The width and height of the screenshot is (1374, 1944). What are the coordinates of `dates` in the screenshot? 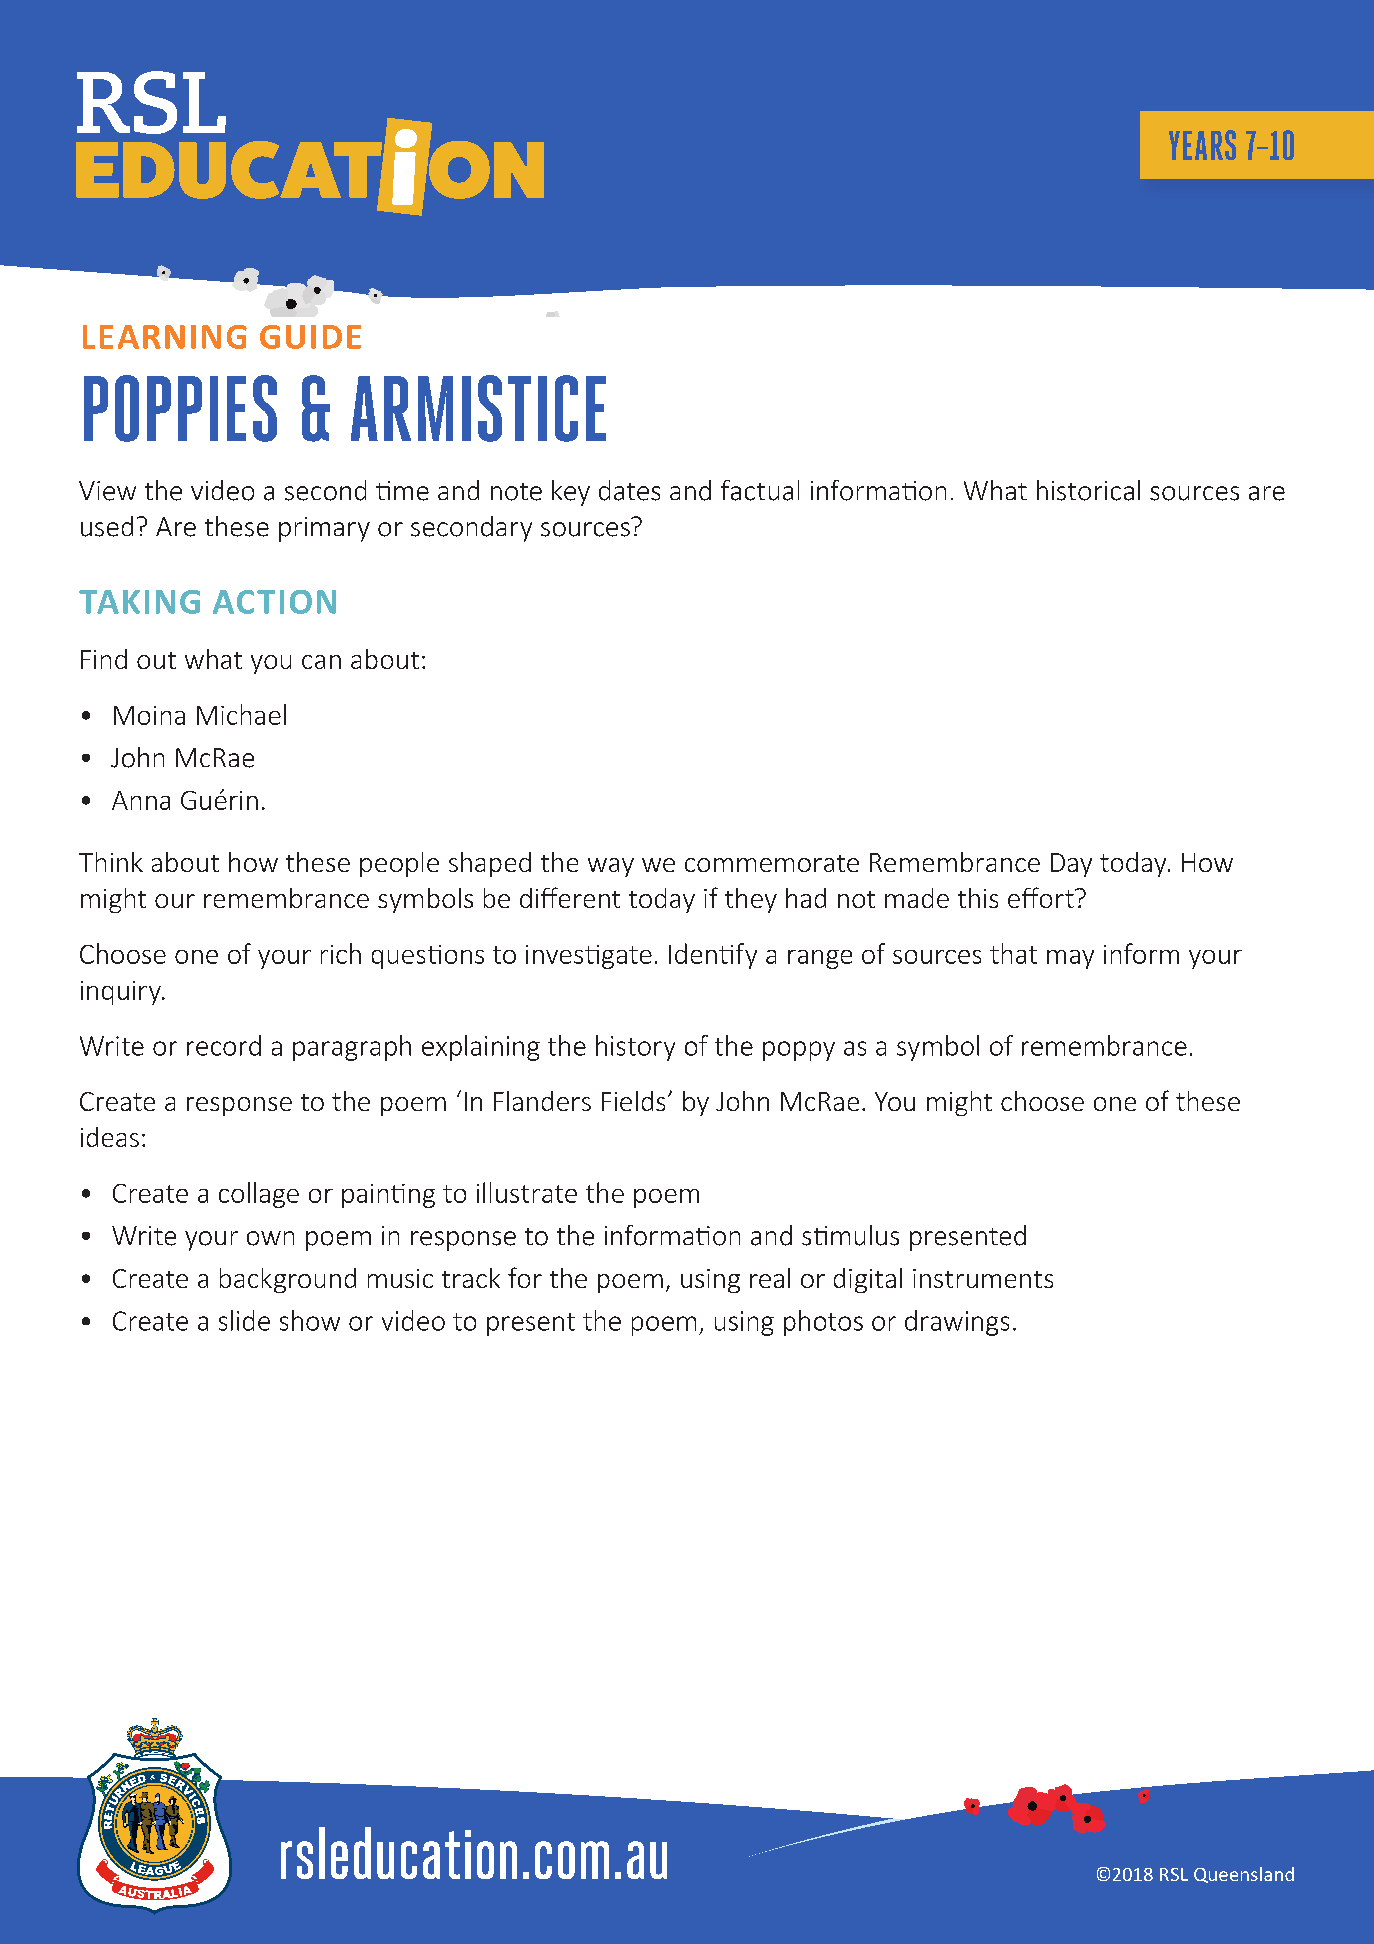 It's located at (629, 490).
